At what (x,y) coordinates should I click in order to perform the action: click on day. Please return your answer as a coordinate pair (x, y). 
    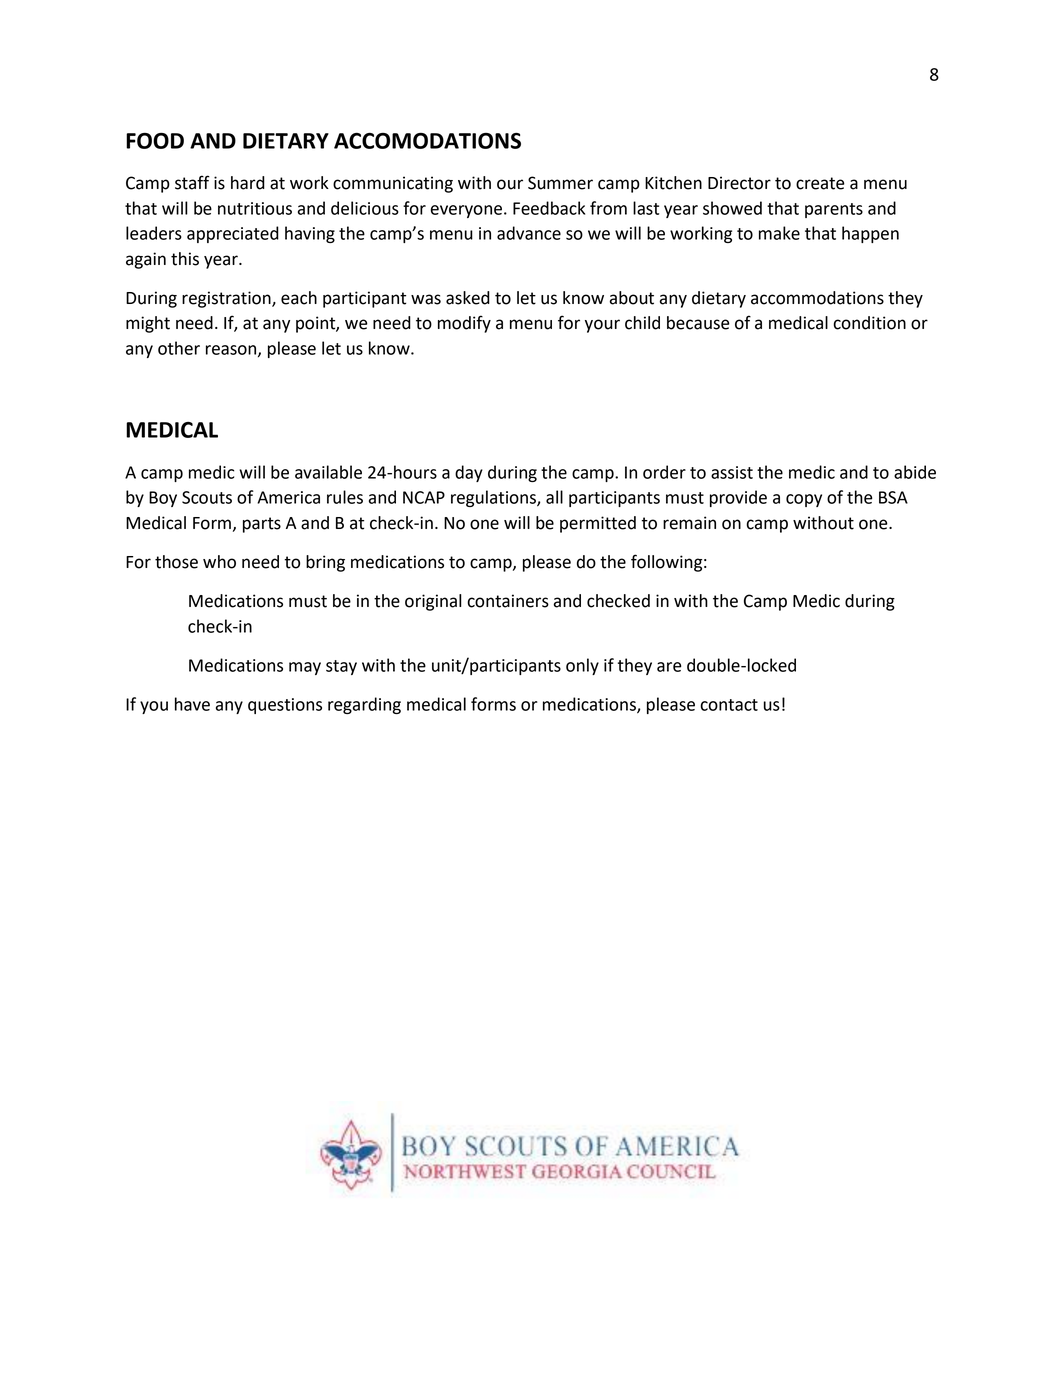
    Looking at the image, I should click on (469, 473).
